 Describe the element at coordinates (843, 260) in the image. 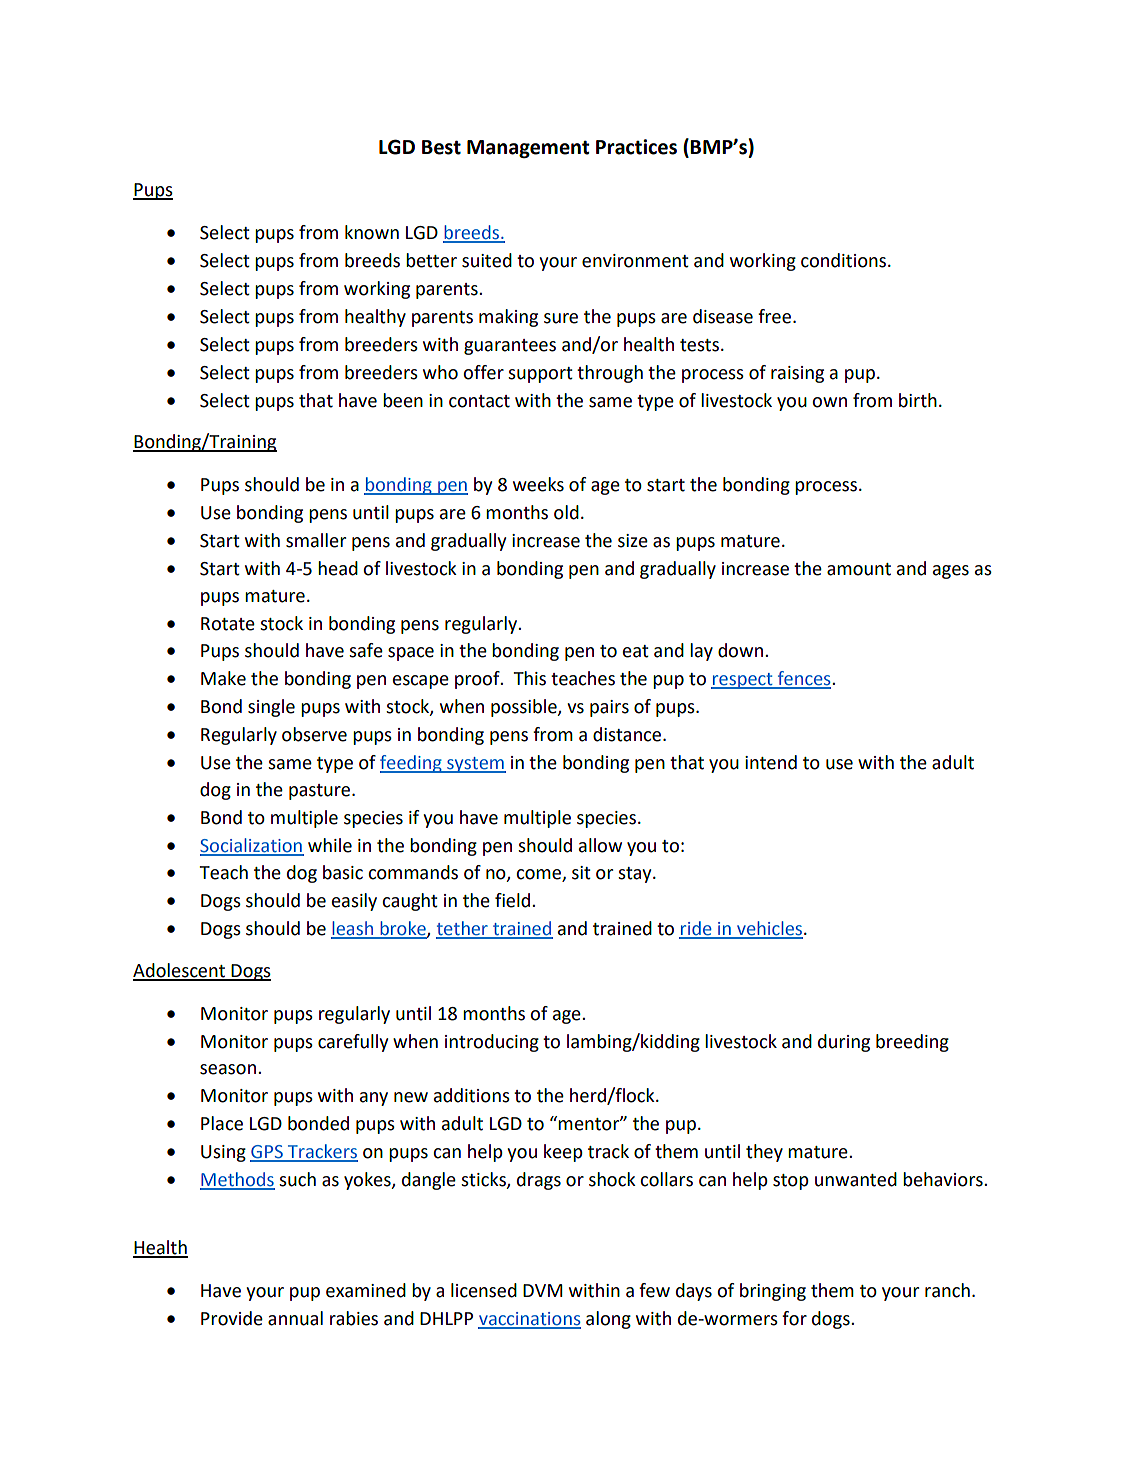

I see `conditions` at that location.
